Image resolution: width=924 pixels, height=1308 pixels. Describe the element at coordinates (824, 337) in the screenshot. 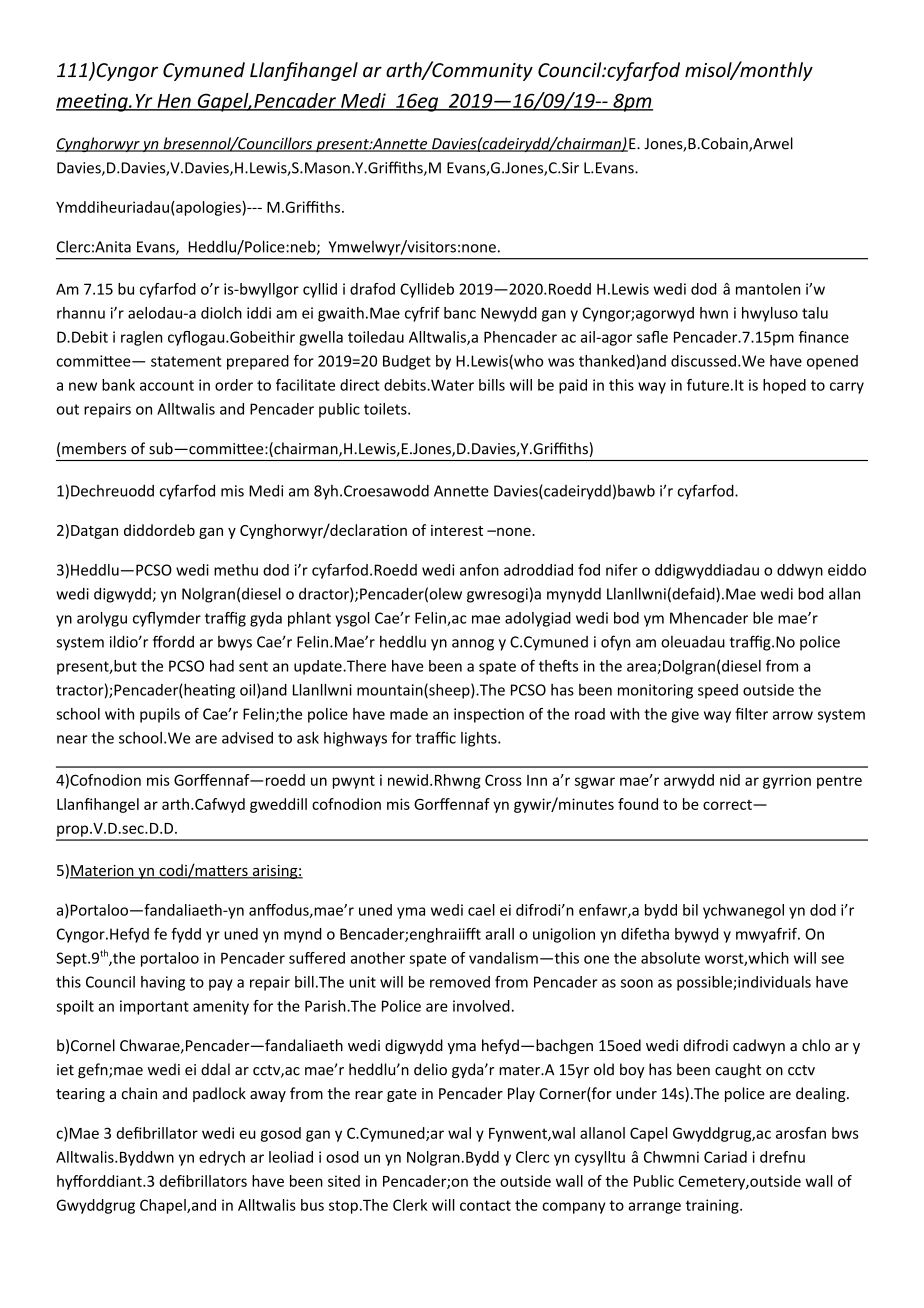

I see `finance` at that location.
